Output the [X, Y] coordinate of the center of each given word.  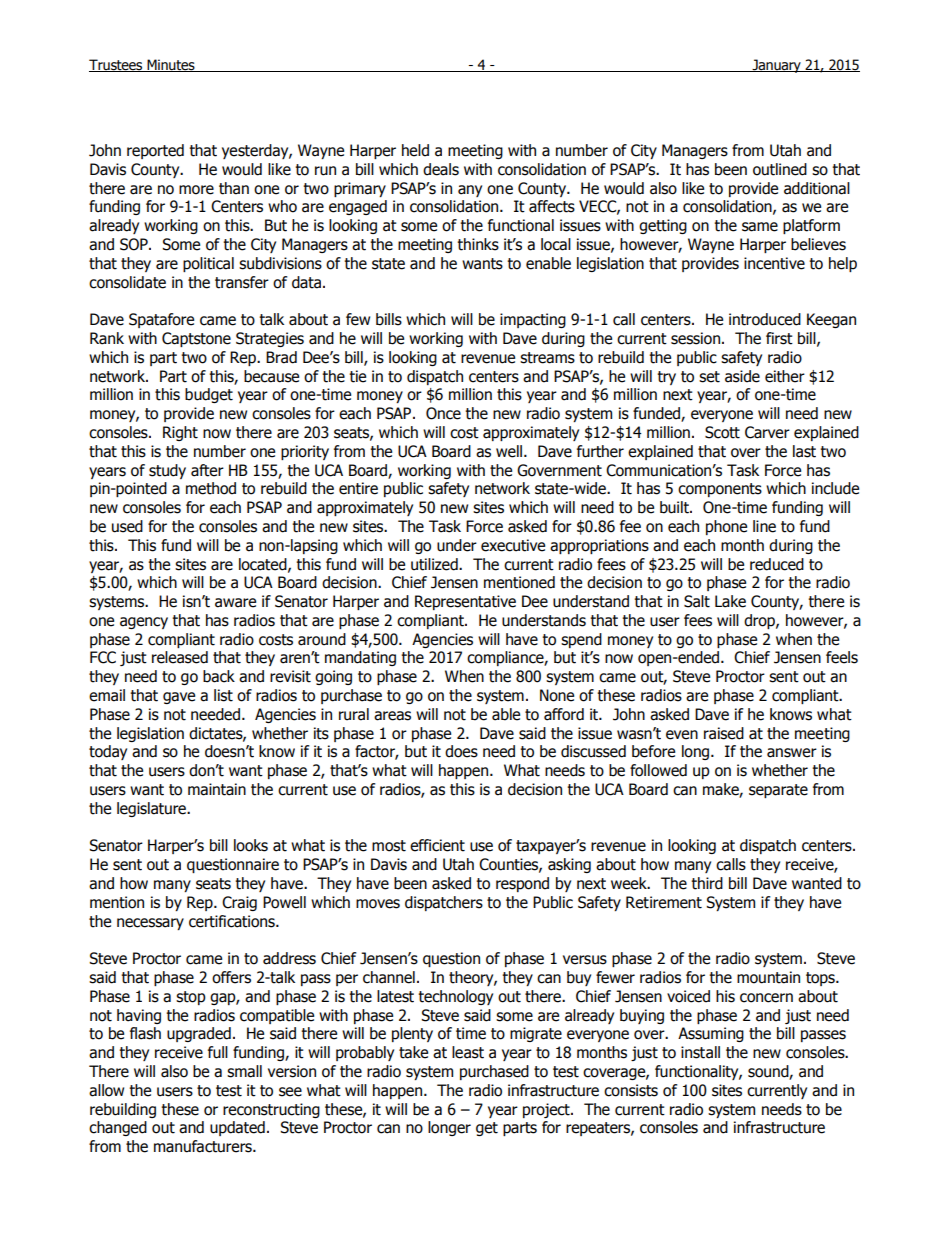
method [211, 488]
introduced [765, 319]
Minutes [171, 65]
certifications [233, 921]
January [776, 66]
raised [724, 733]
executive [513, 545]
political [208, 264]
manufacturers [204, 1146]
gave [179, 698]
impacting [533, 320]
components [720, 490]
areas [392, 716]
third [707, 883]
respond [522, 884]
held [415, 150]
